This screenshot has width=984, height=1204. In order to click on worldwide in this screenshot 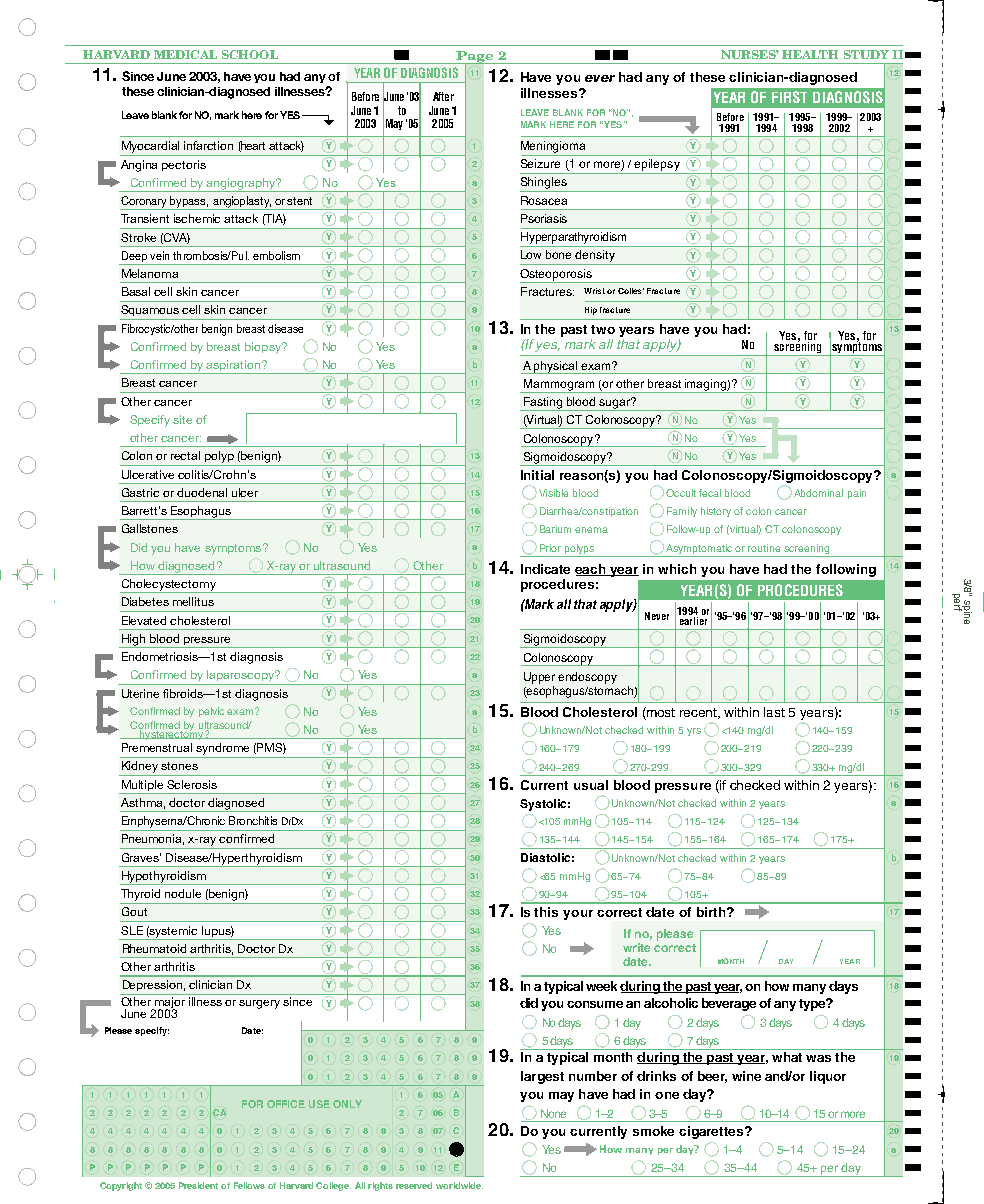, I will do `click(459, 1185)`.
